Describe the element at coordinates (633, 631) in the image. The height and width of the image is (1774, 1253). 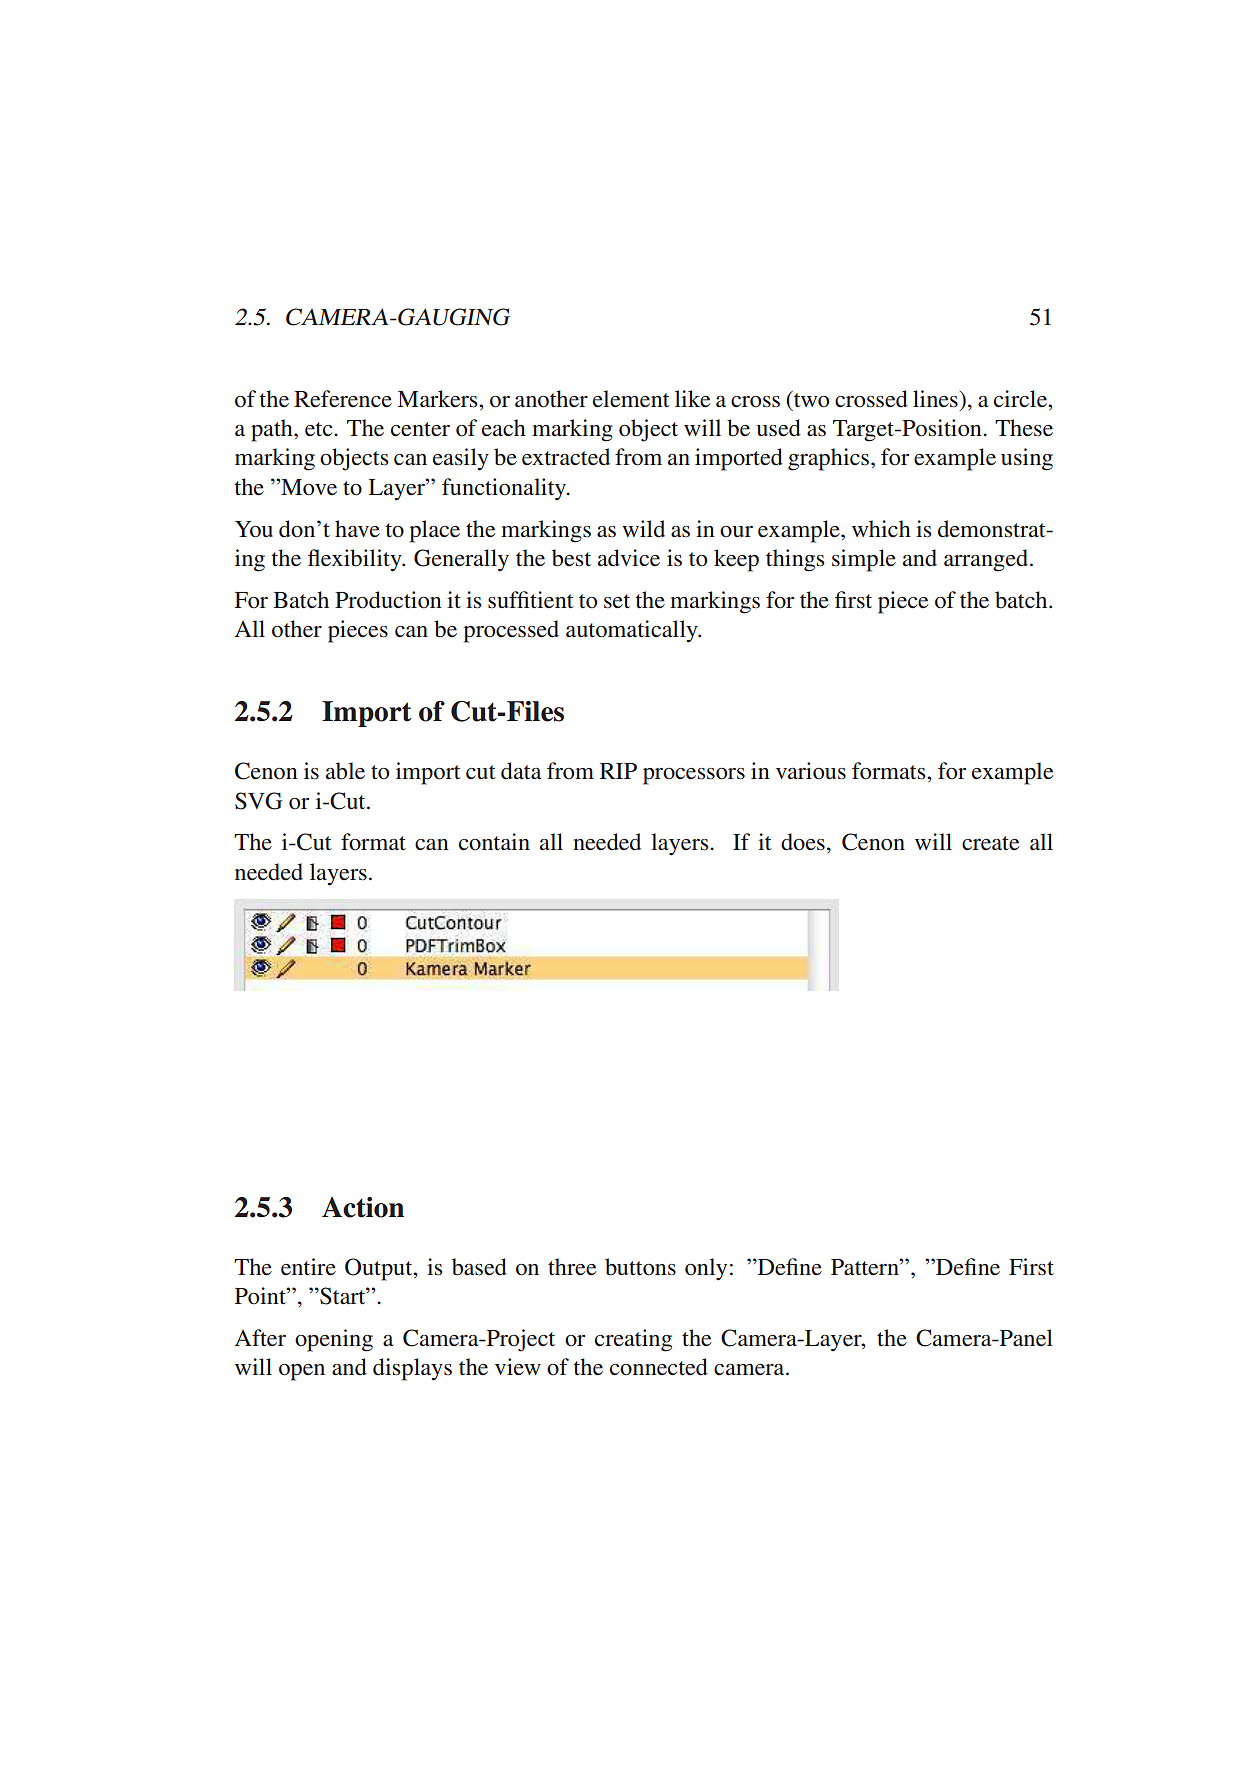
I see `automatically` at that location.
